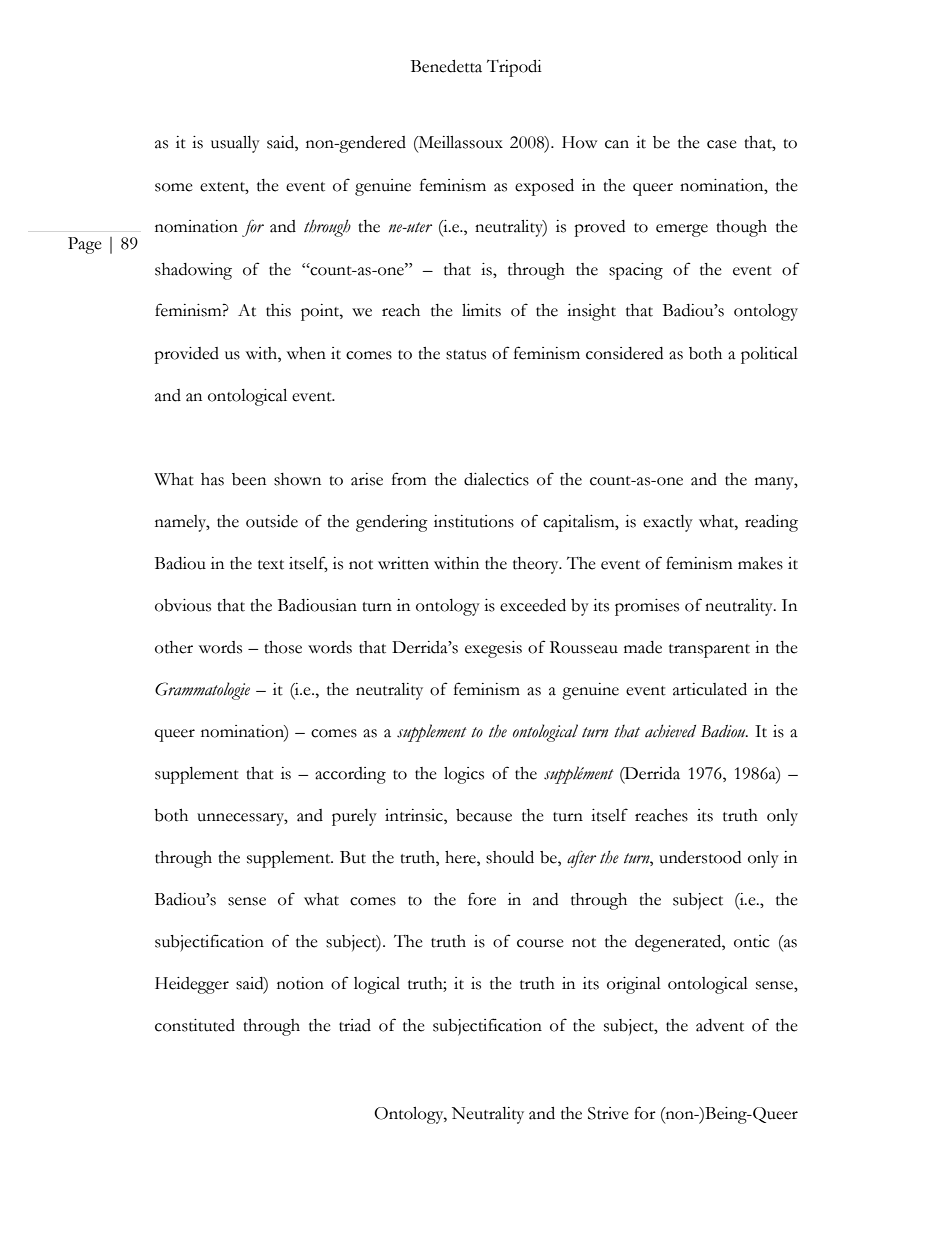 This screenshot has width=952, height=1233. I want to click on triad, so click(355, 1025).
